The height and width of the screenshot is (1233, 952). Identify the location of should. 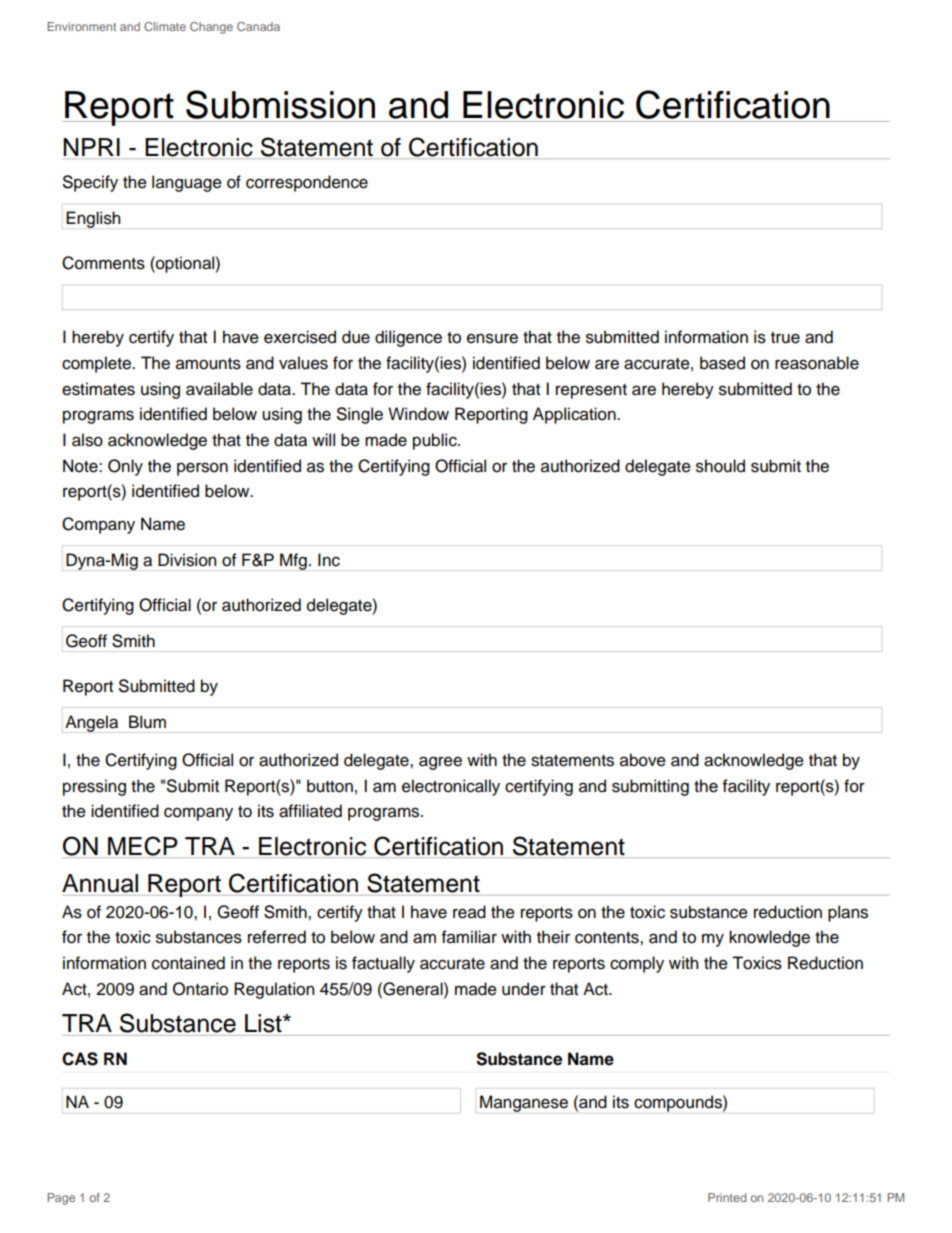
(720, 466).
